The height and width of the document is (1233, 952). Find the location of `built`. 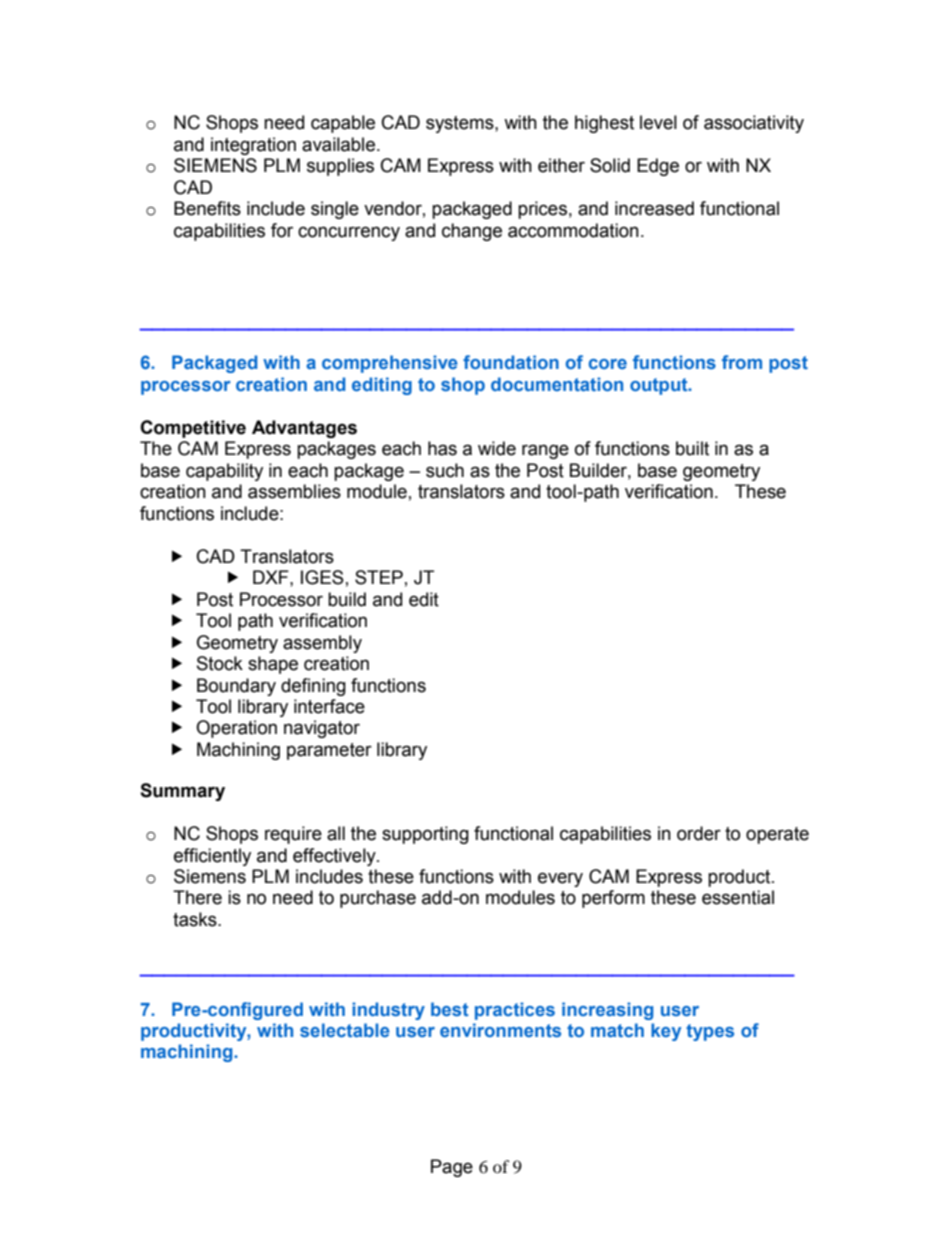

built is located at coordinates (692, 448).
